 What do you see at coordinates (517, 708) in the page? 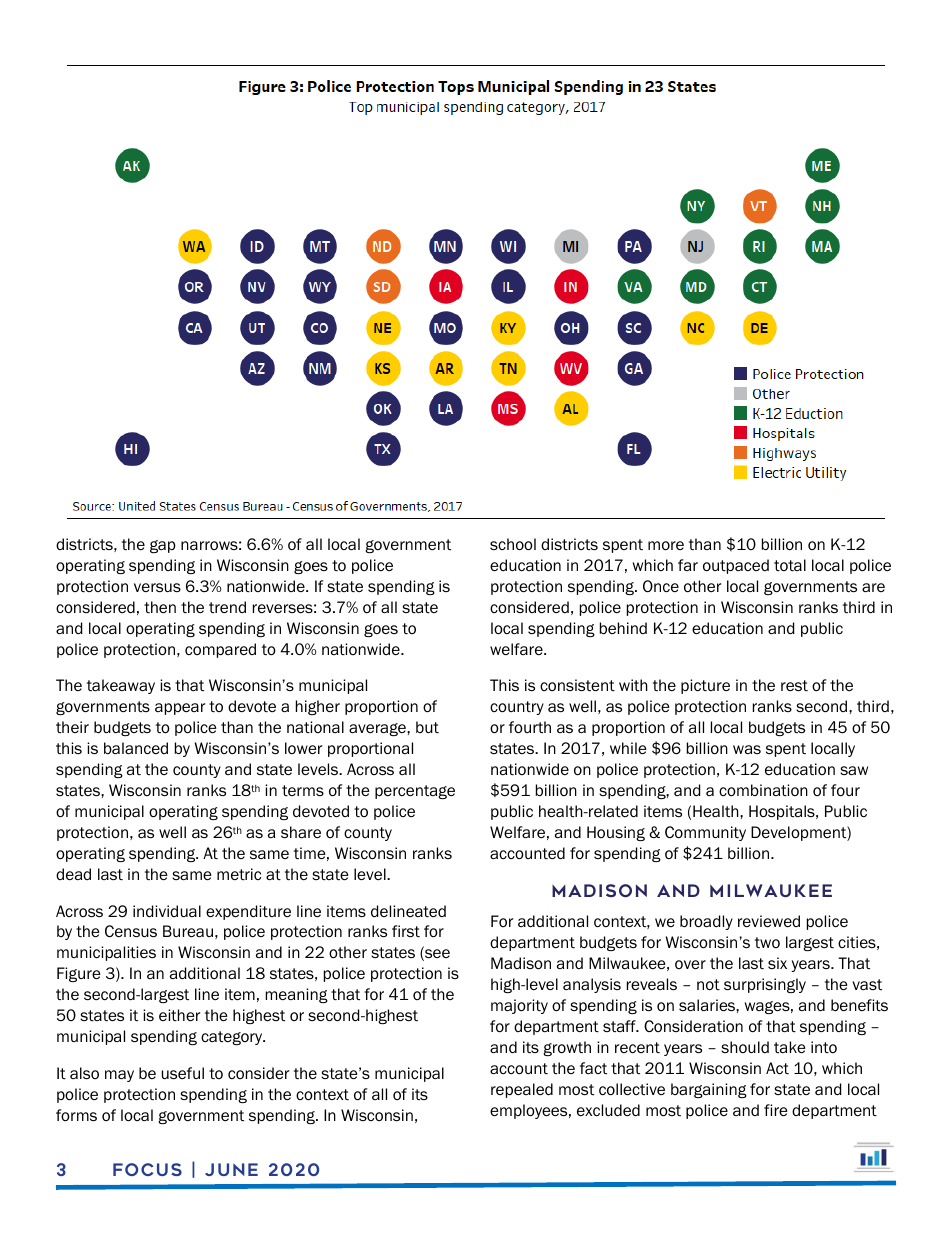
I see `country` at bounding box center [517, 708].
